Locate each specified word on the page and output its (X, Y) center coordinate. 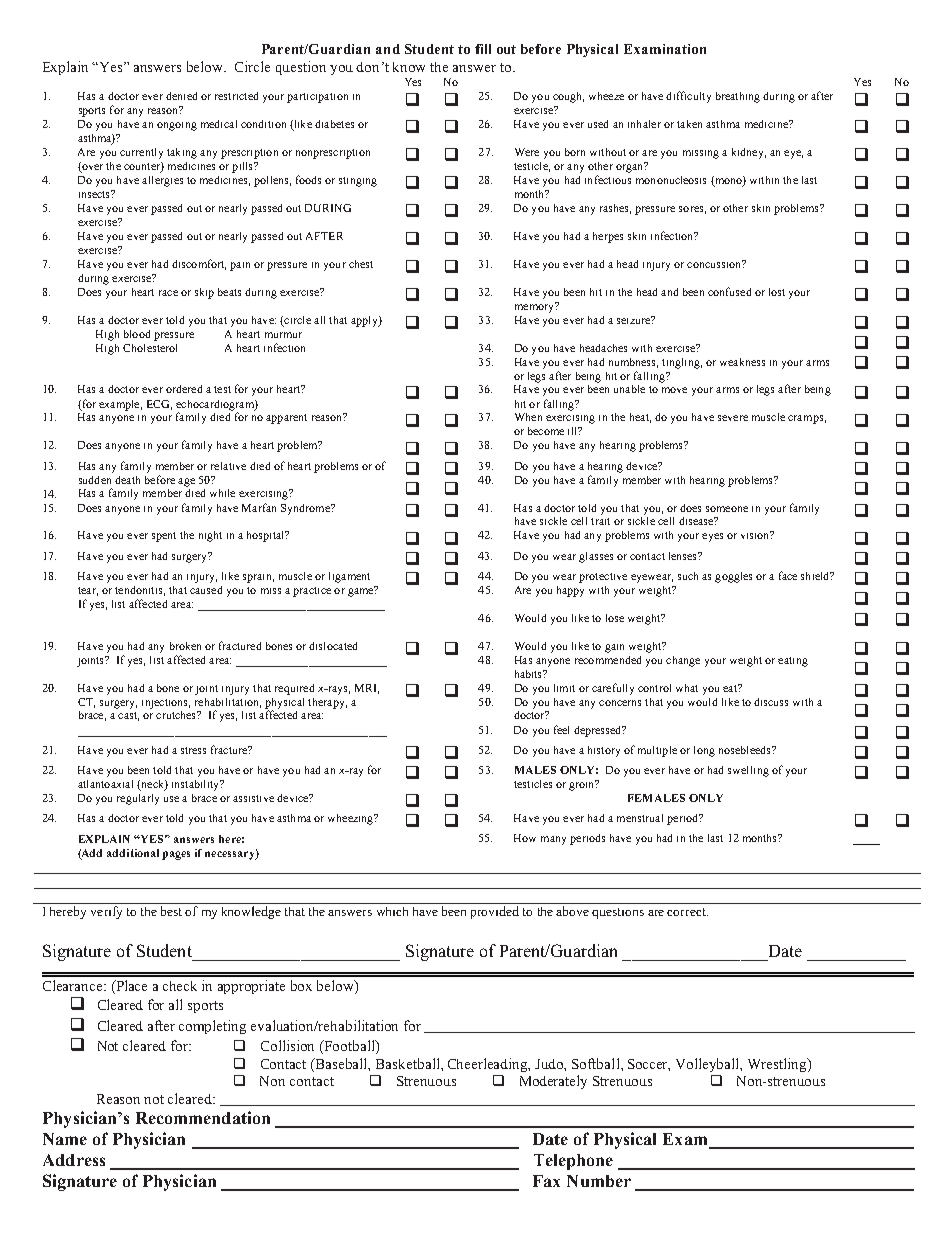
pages (176, 855)
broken (185, 646)
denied (181, 96)
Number (599, 1181)
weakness (742, 362)
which (392, 911)
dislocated (333, 646)
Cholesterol (150, 348)
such (688, 576)
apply (365, 321)
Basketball (409, 1063)
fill (483, 49)
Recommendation (203, 1117)
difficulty (688, 97)
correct (687, 912)
